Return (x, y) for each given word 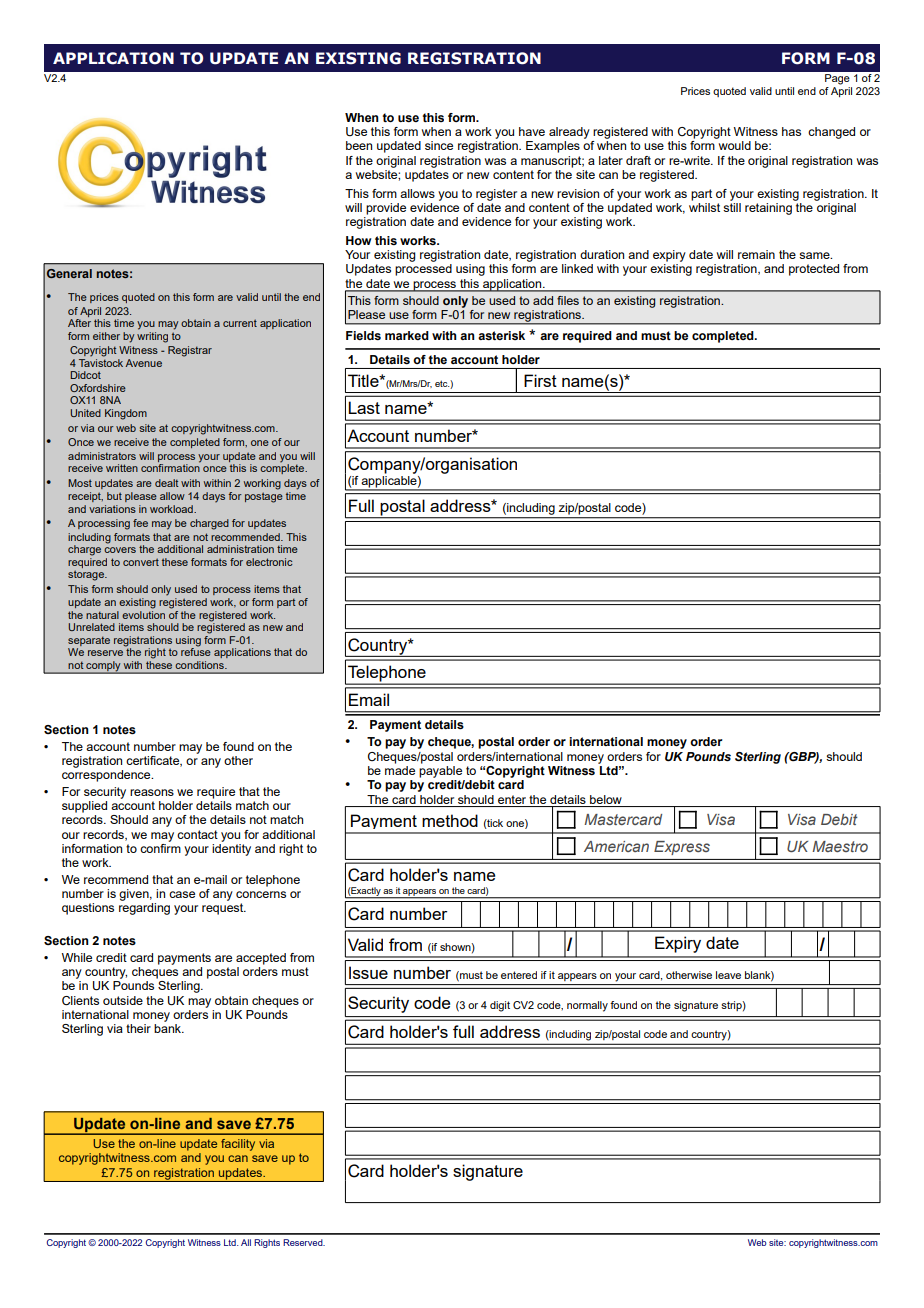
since (439, 145)
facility (238, 1145)
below (606, 799)
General (69, 273)
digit (500, 1006)
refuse (196, 651)
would (735, 145)
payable (440, 772)
